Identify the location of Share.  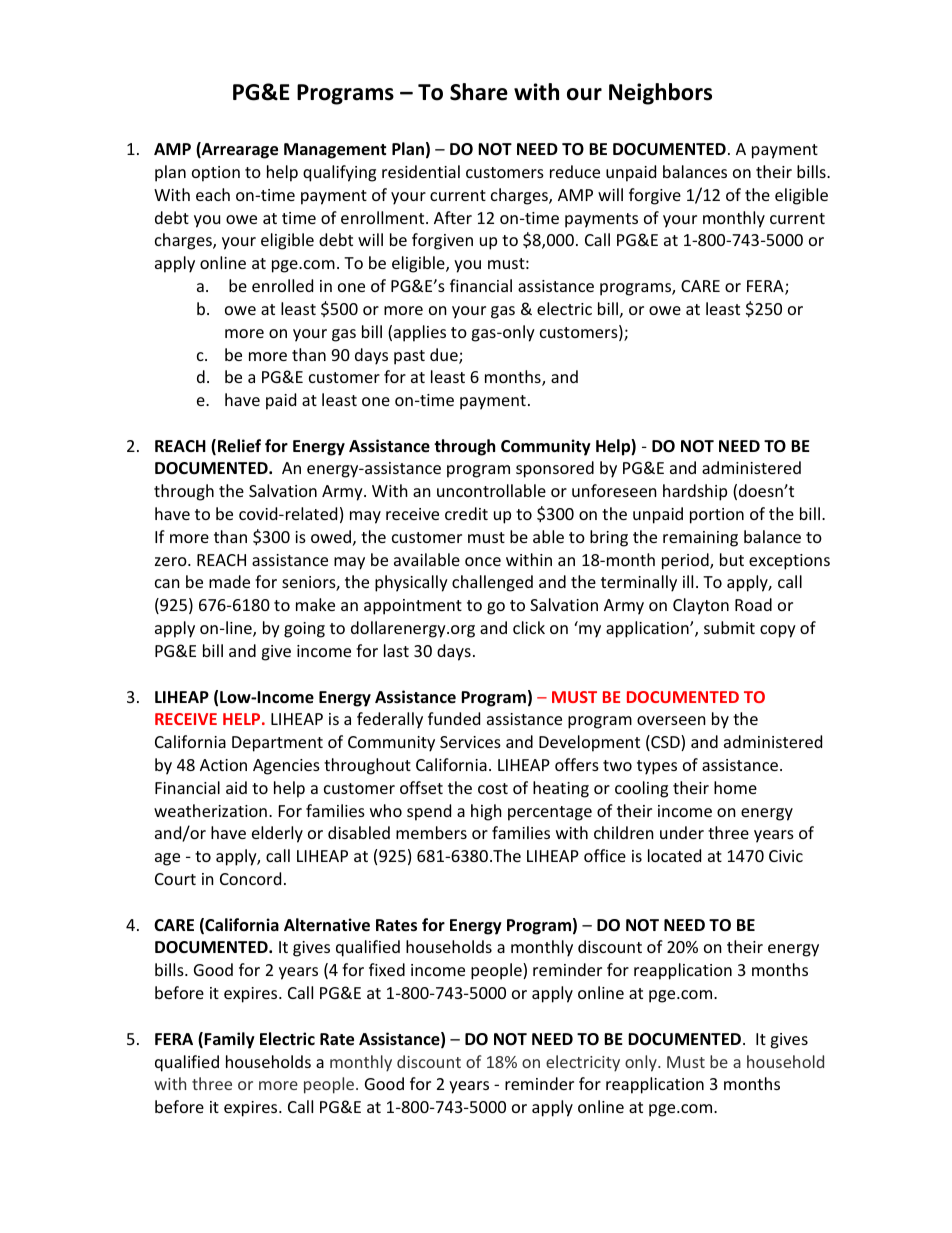
(479, 92).
